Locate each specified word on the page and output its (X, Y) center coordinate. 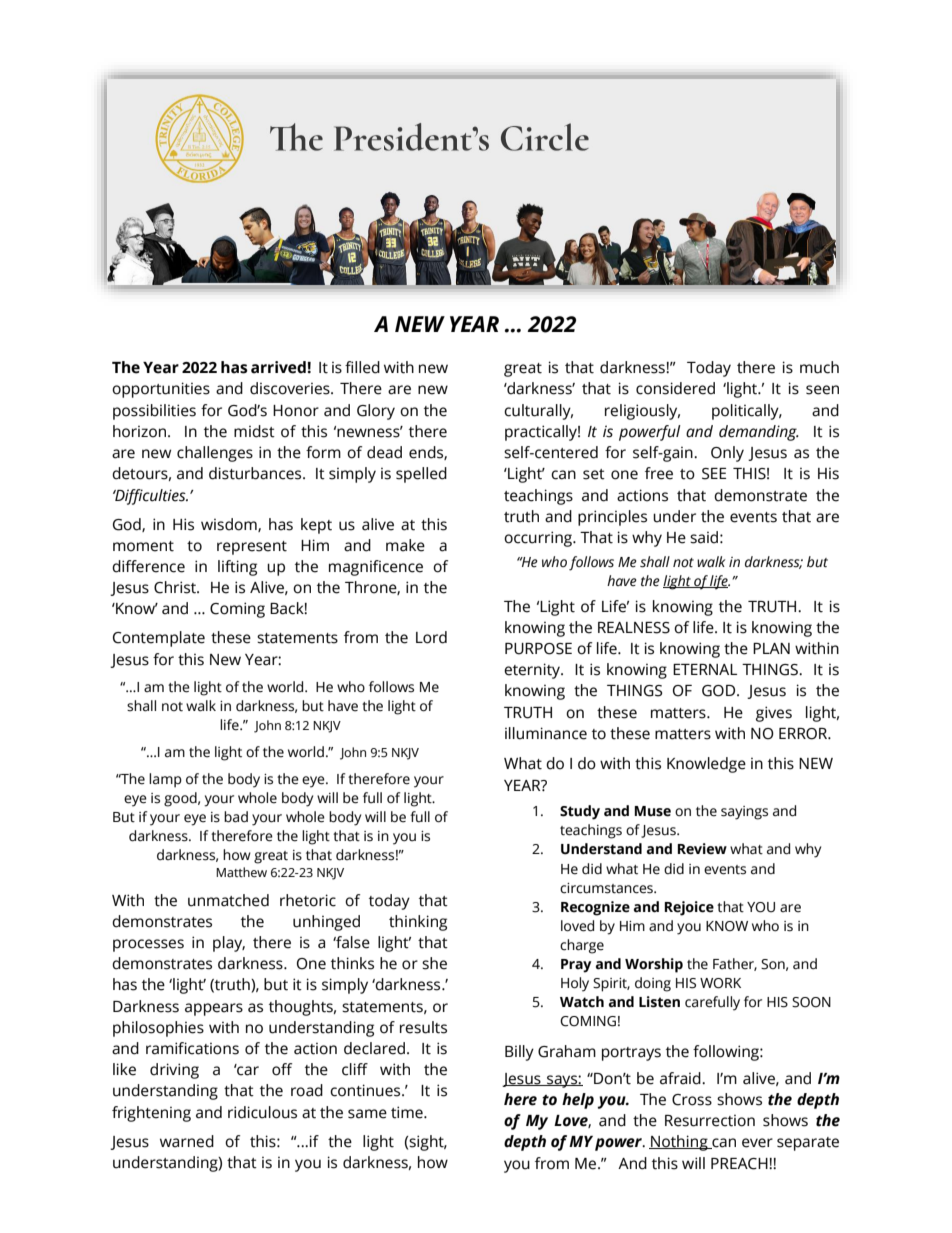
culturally (538, 412)
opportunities (161, 390)
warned (187, 1141)
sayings (744, 813)
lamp (165, 780)
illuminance (546, 733)
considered (675, 388)
